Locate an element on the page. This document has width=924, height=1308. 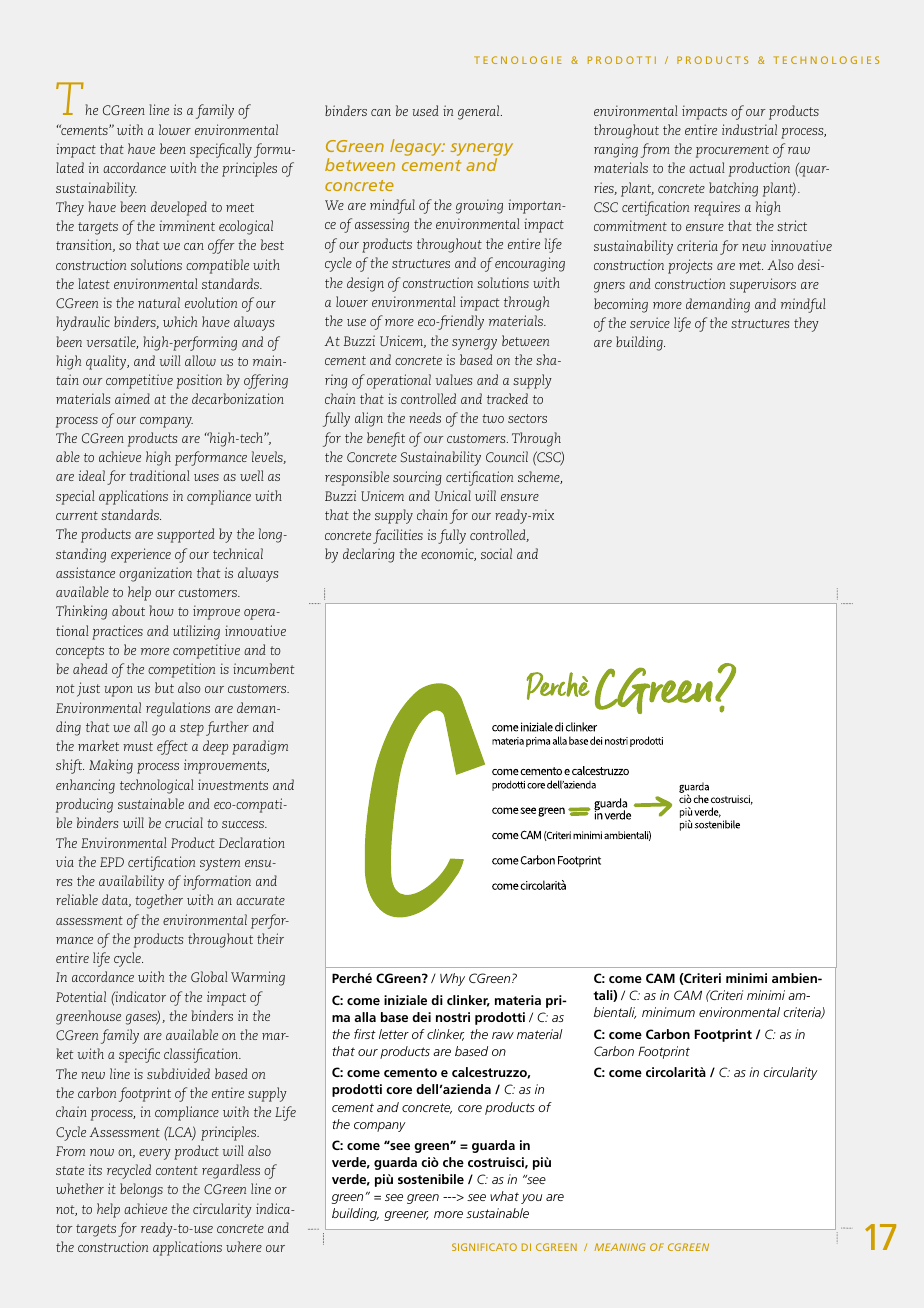
legacy is located at coordinates (417, 147).
